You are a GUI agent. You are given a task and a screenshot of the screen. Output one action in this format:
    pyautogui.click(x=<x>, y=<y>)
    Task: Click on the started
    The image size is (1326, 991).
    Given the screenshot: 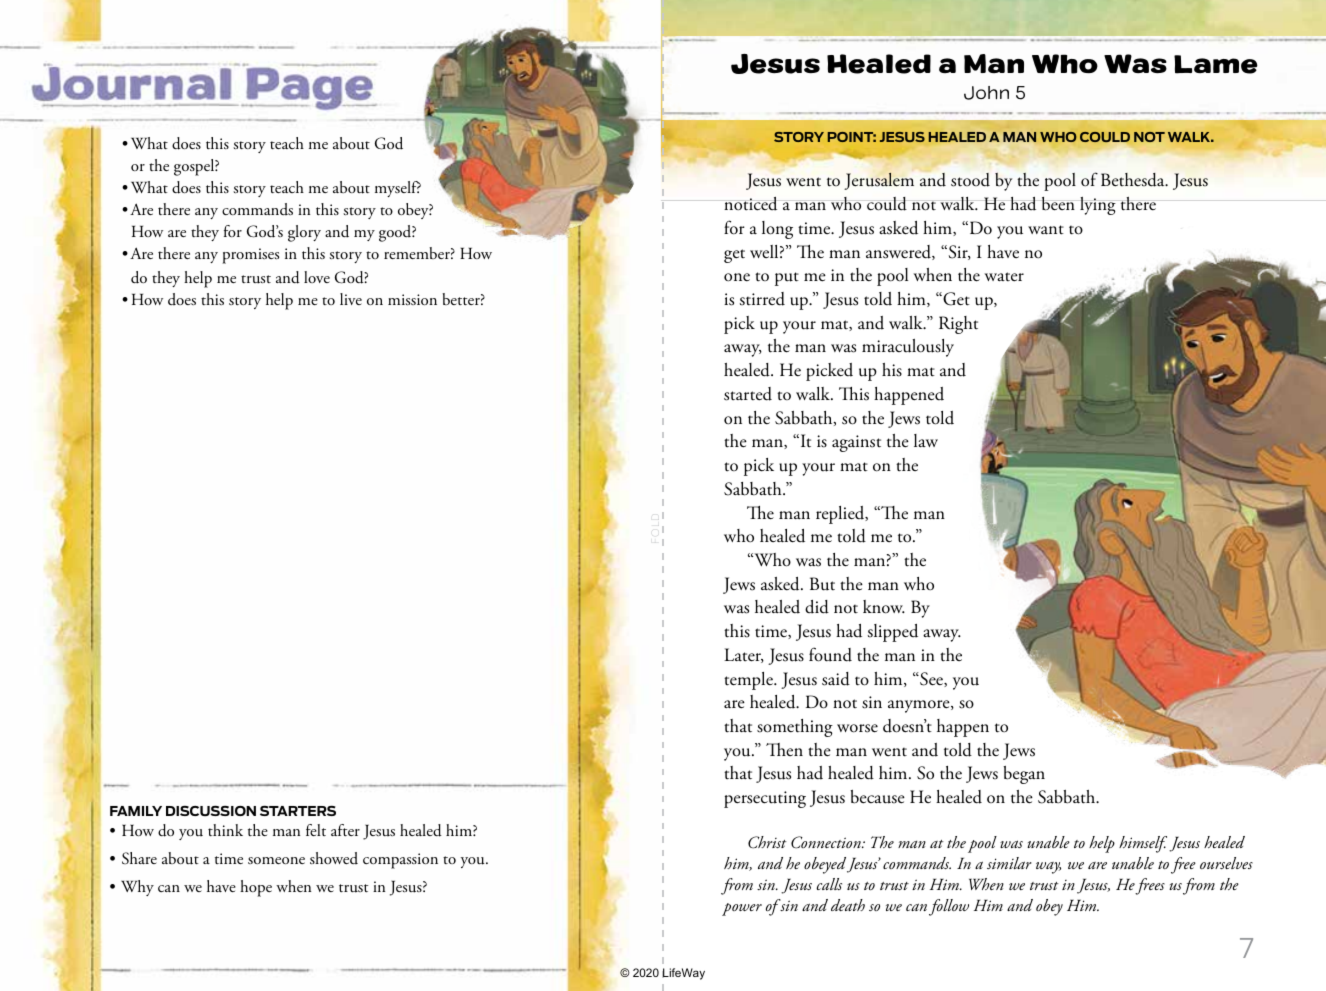 What is the action you would take?
    pyautogui.click(x=748, y=394)
